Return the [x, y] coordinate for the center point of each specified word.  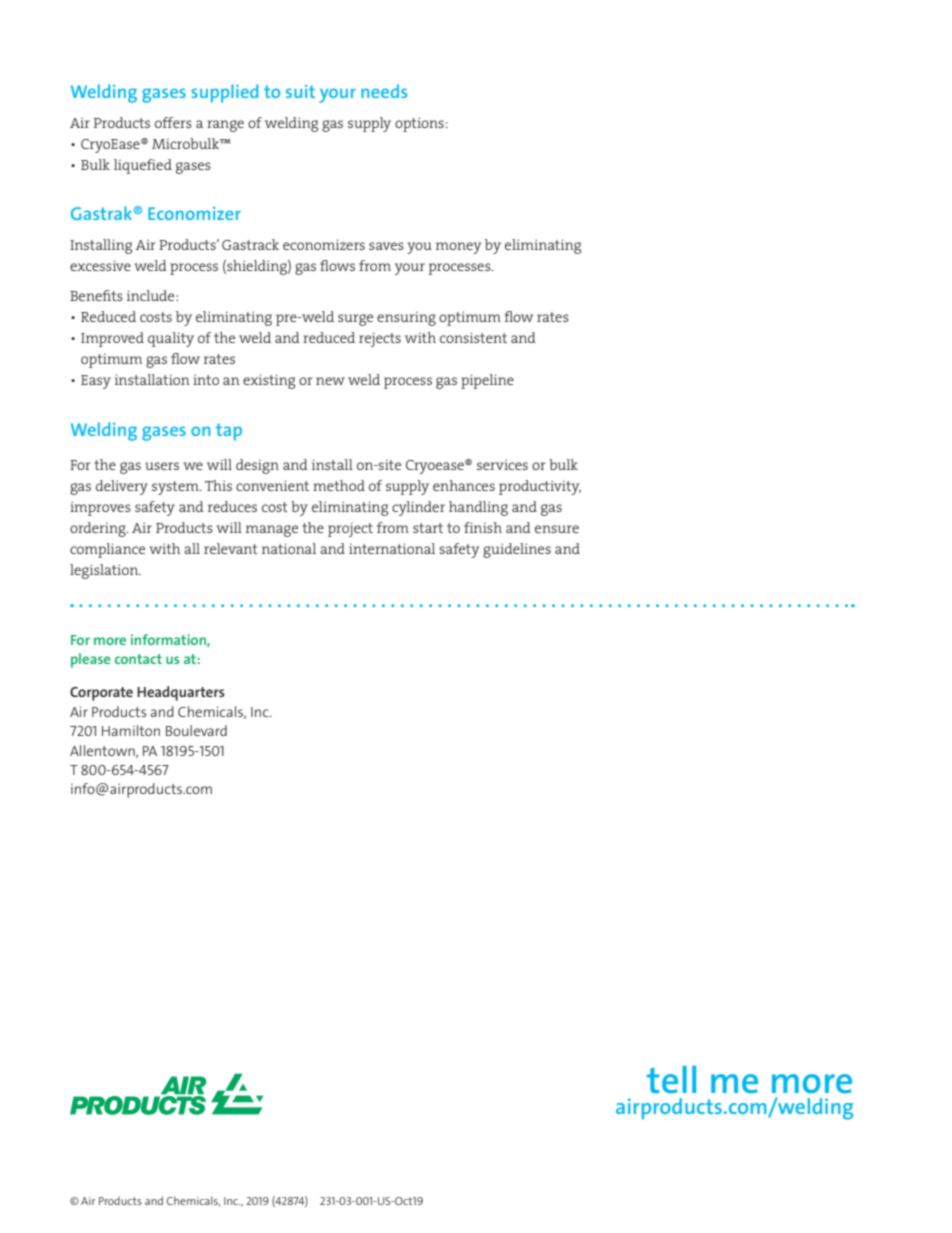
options [419, 124]
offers [173, 122]
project [350, 529]
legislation [105, 571]
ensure [557, 529]
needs [384, 91]
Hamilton [131, 730]
